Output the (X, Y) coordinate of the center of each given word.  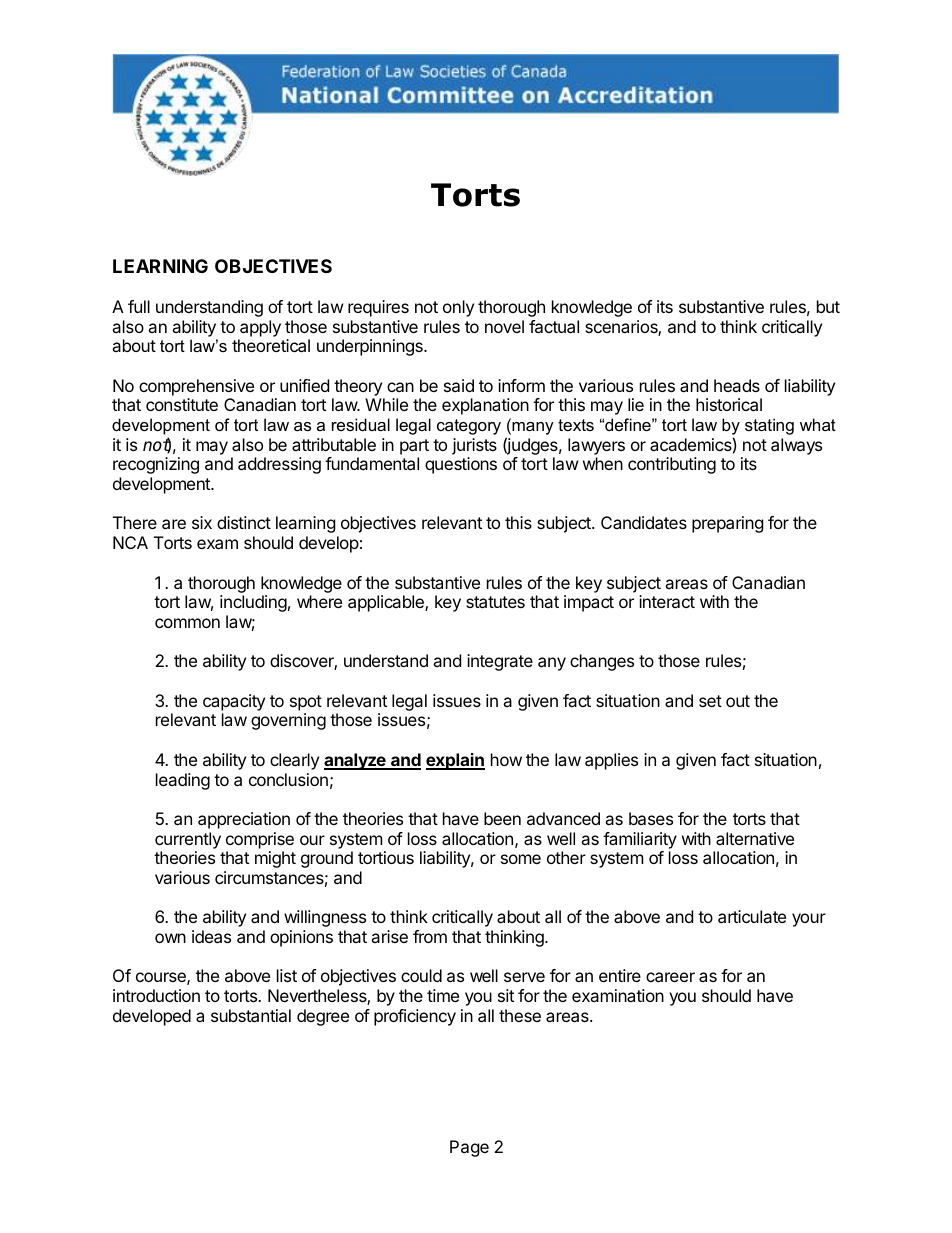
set (710, 701)
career (670, 977)
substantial (251, 1015)
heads (737, 385)
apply (260, 328)
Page (469, 1148)
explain (455, 761)
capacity (234, 702)
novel (504, 326)
